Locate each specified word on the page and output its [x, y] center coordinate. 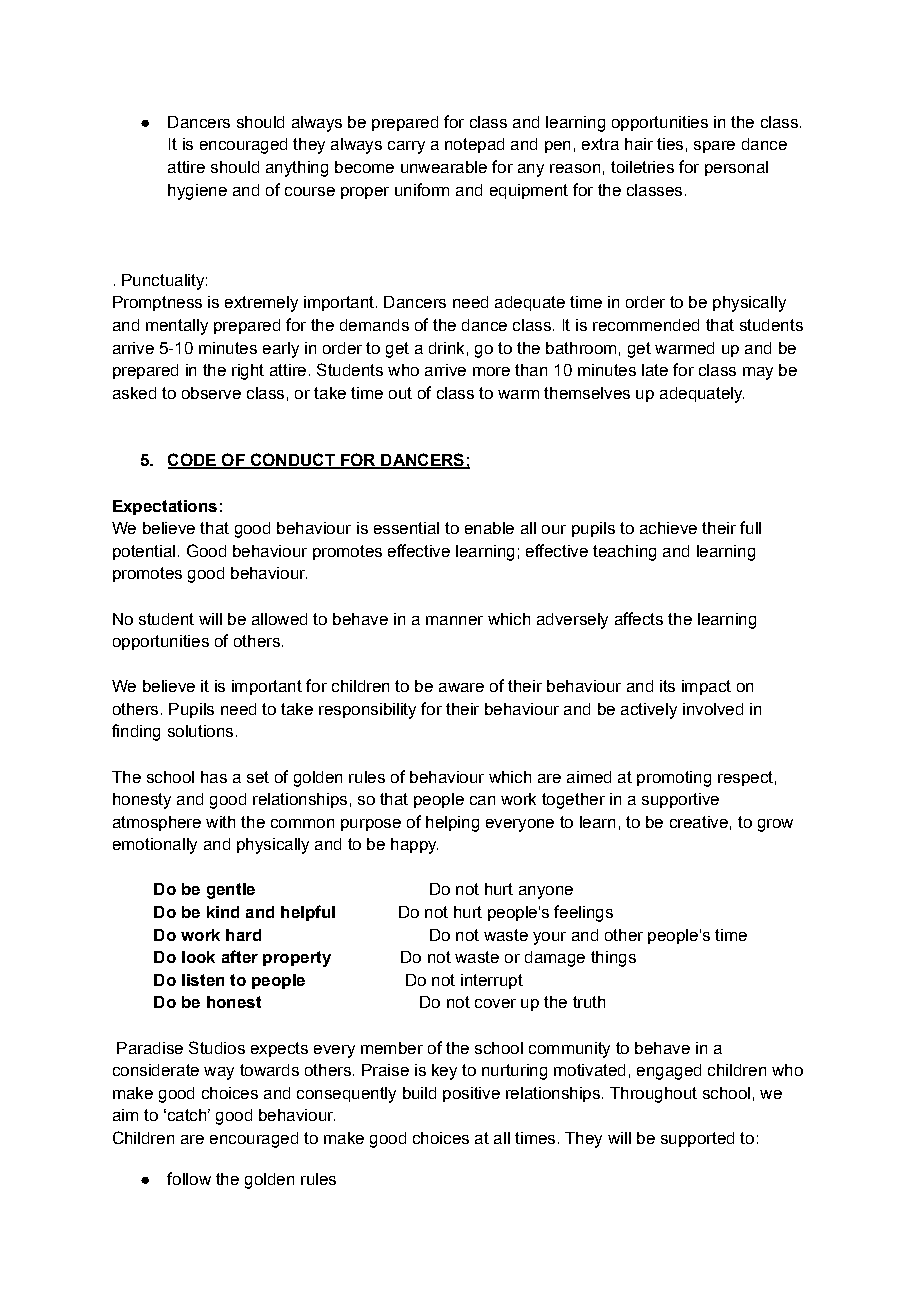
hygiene [197, 192]
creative [699, 822]
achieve [668, 528]
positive [471, 1094]
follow [189, 1178]
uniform [422, 189]
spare [714, 147]
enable [489, 528]
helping [452, 824]
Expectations [165, 507]
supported [697, 1139]
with [220, 822]
